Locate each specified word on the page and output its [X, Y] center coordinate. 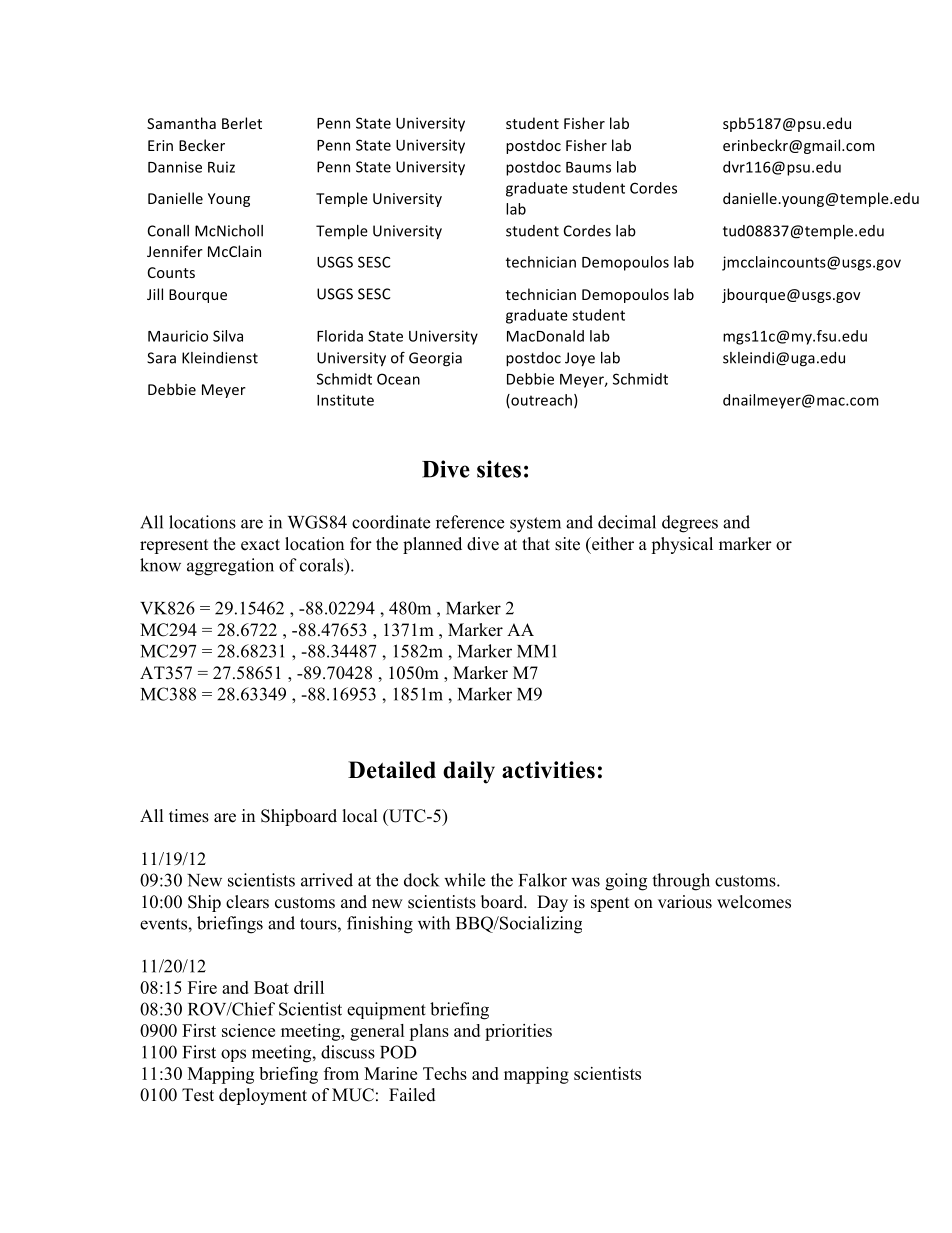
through [681, 882]
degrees [690, 524]
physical [682, 545]
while [464, 880]
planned [432, 545]
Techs [445, 1073]
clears [247, 902]
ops [233, 1055]
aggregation [230, 567]
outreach [540, 401]
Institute [345, 400]
